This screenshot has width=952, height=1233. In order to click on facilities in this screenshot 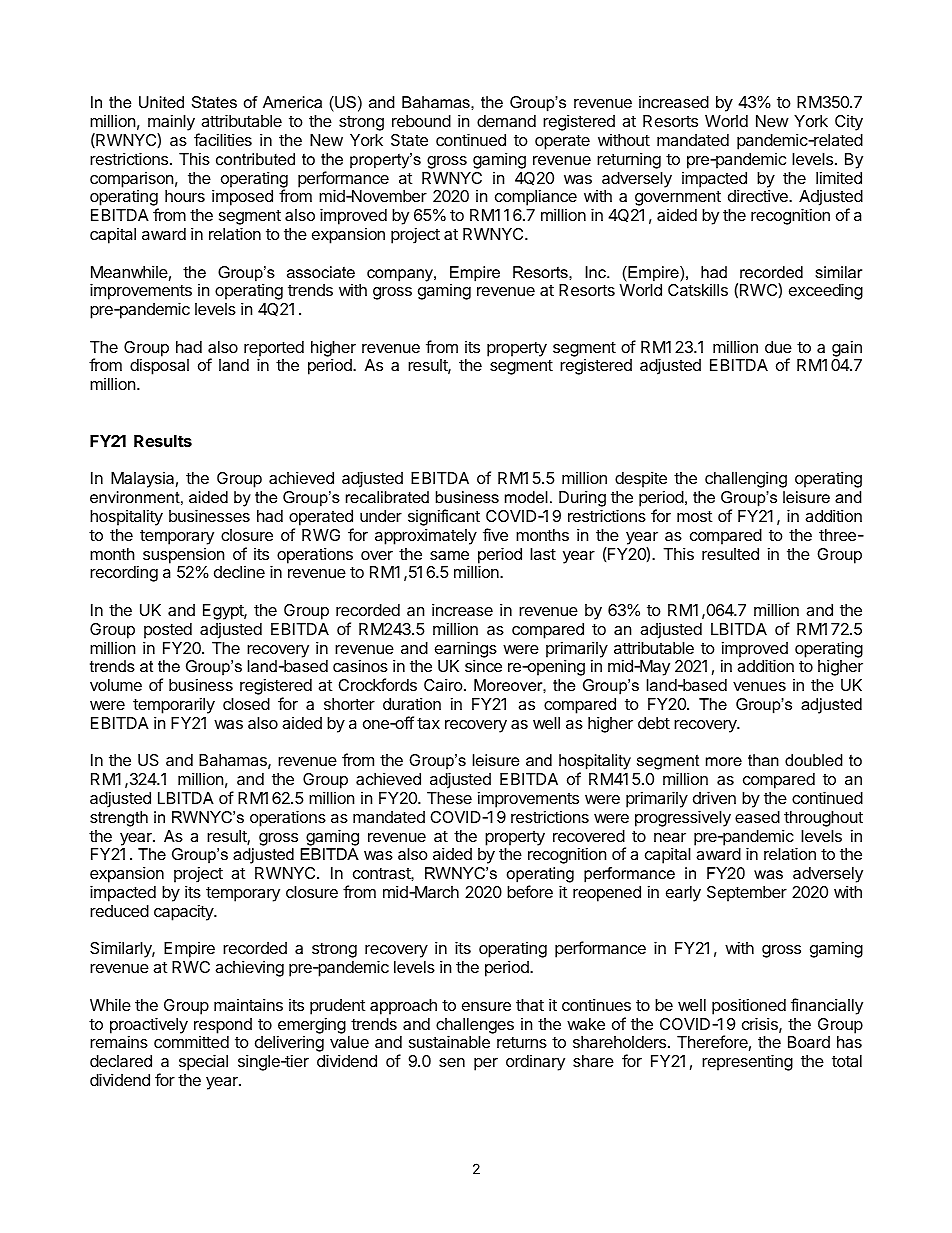, I will do `click(223, 139)`.
